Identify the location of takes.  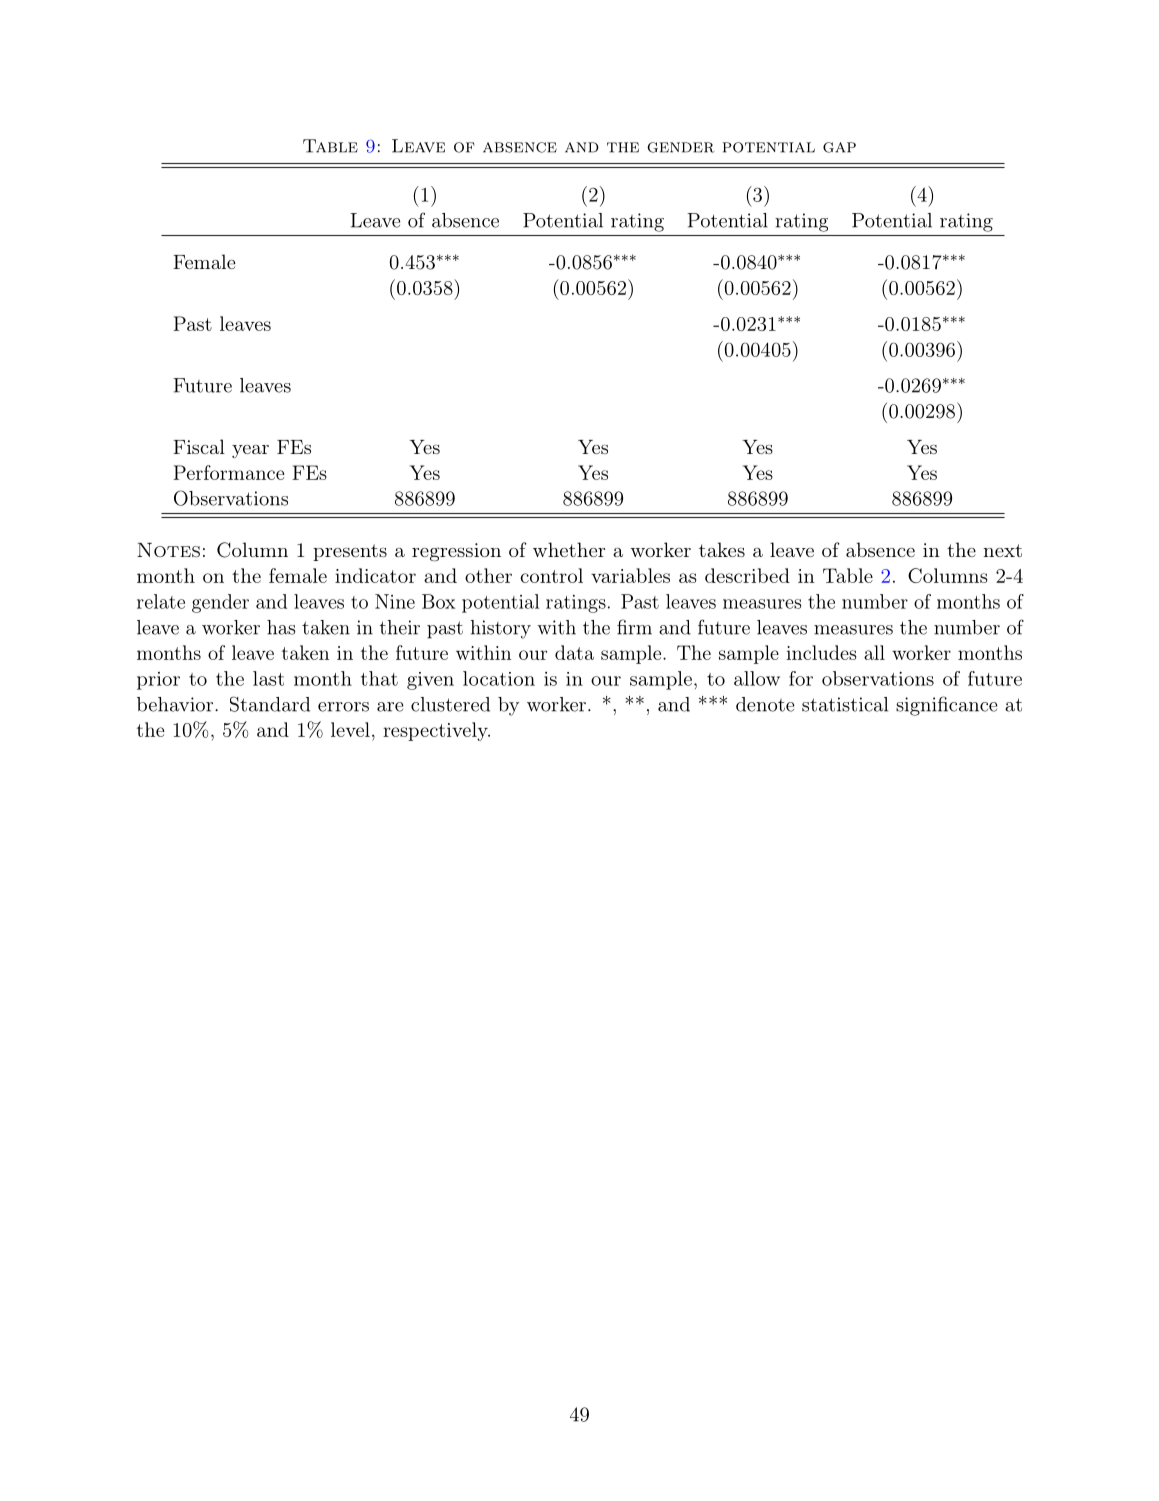
(722, 549).
